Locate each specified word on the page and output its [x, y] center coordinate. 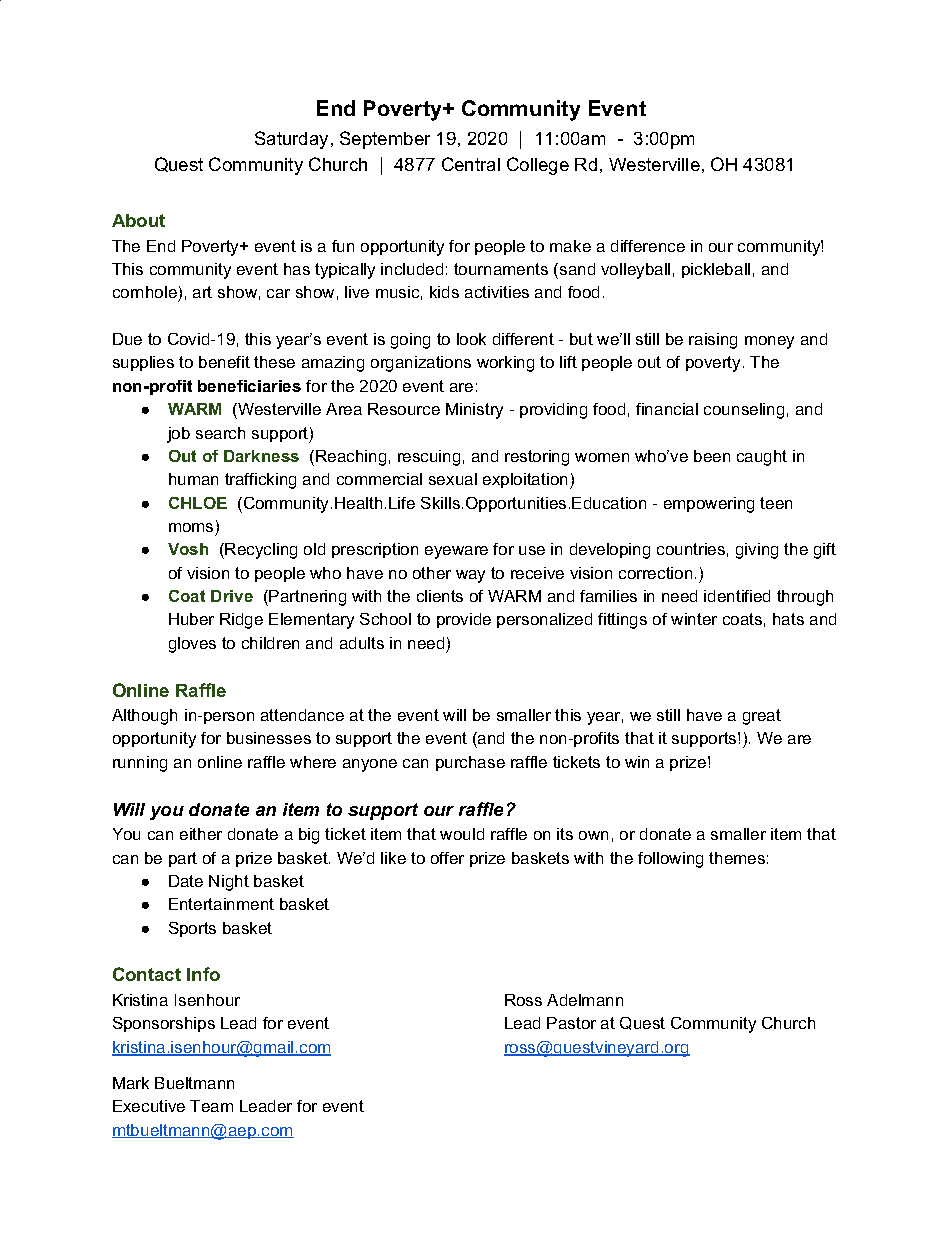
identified [737, 596]
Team [211, 1106]
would [462, 834]
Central [471, 164]
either [201, 834]
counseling [744, 411]
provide [464, 620]
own [593, 835]
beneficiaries [249, 386]
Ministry [474, 411]
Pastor [571, 1023]
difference [648, 246]
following [670, 860]
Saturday [291, 140]
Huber [191, 619]
